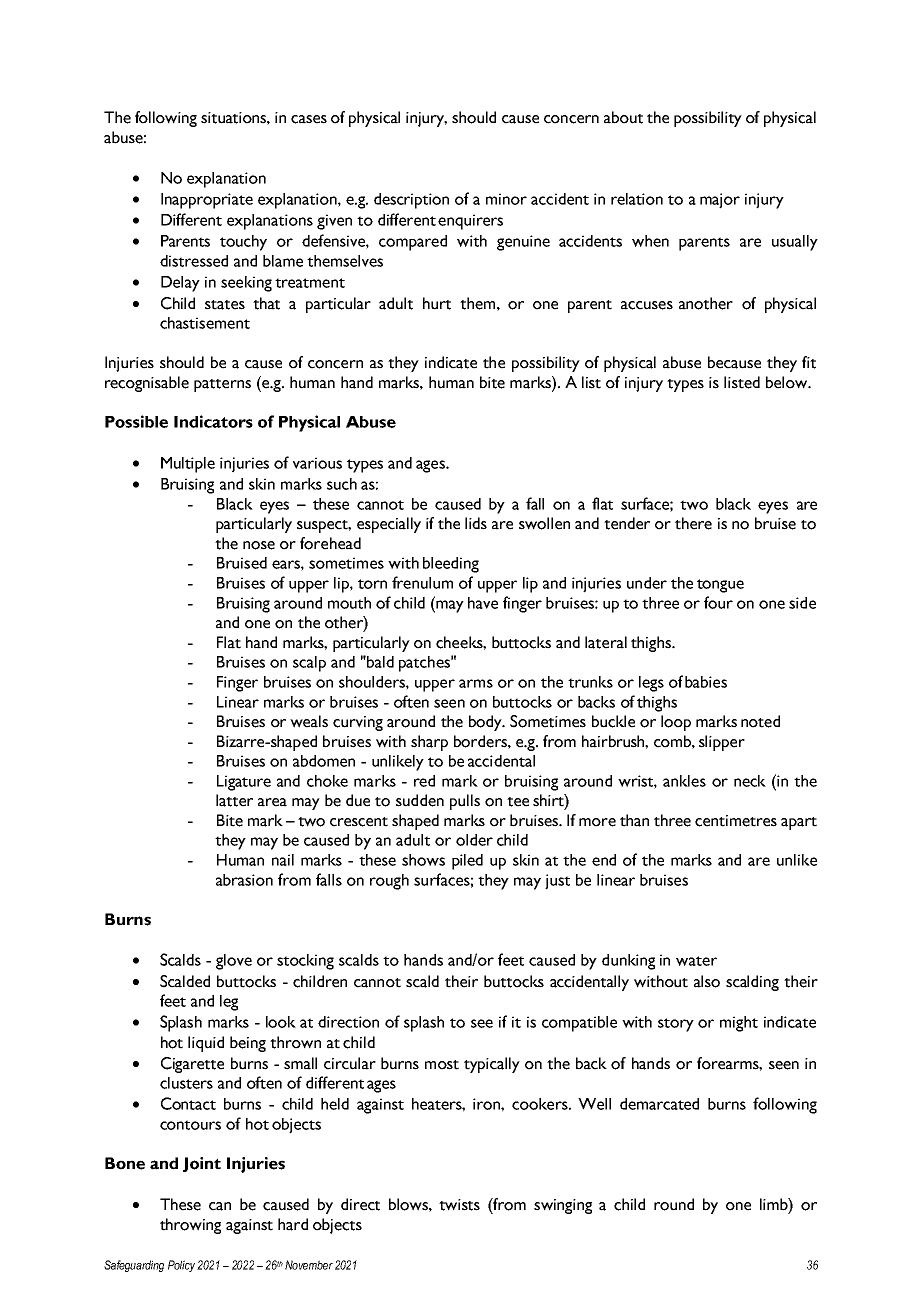  Describe the element at coordinates (459, 1205) in the image. I see `twists` at that location.
